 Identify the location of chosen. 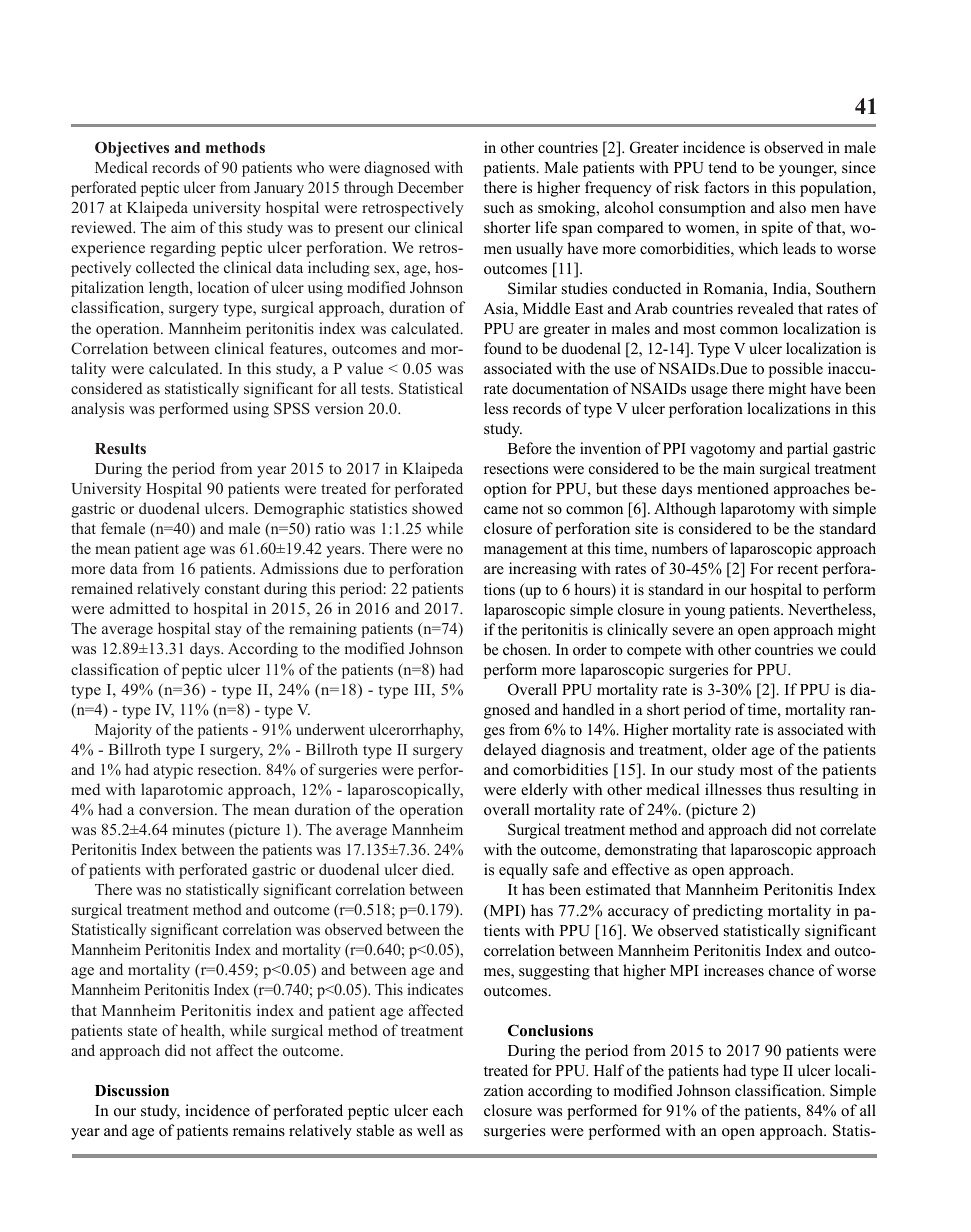
(526, 649).
